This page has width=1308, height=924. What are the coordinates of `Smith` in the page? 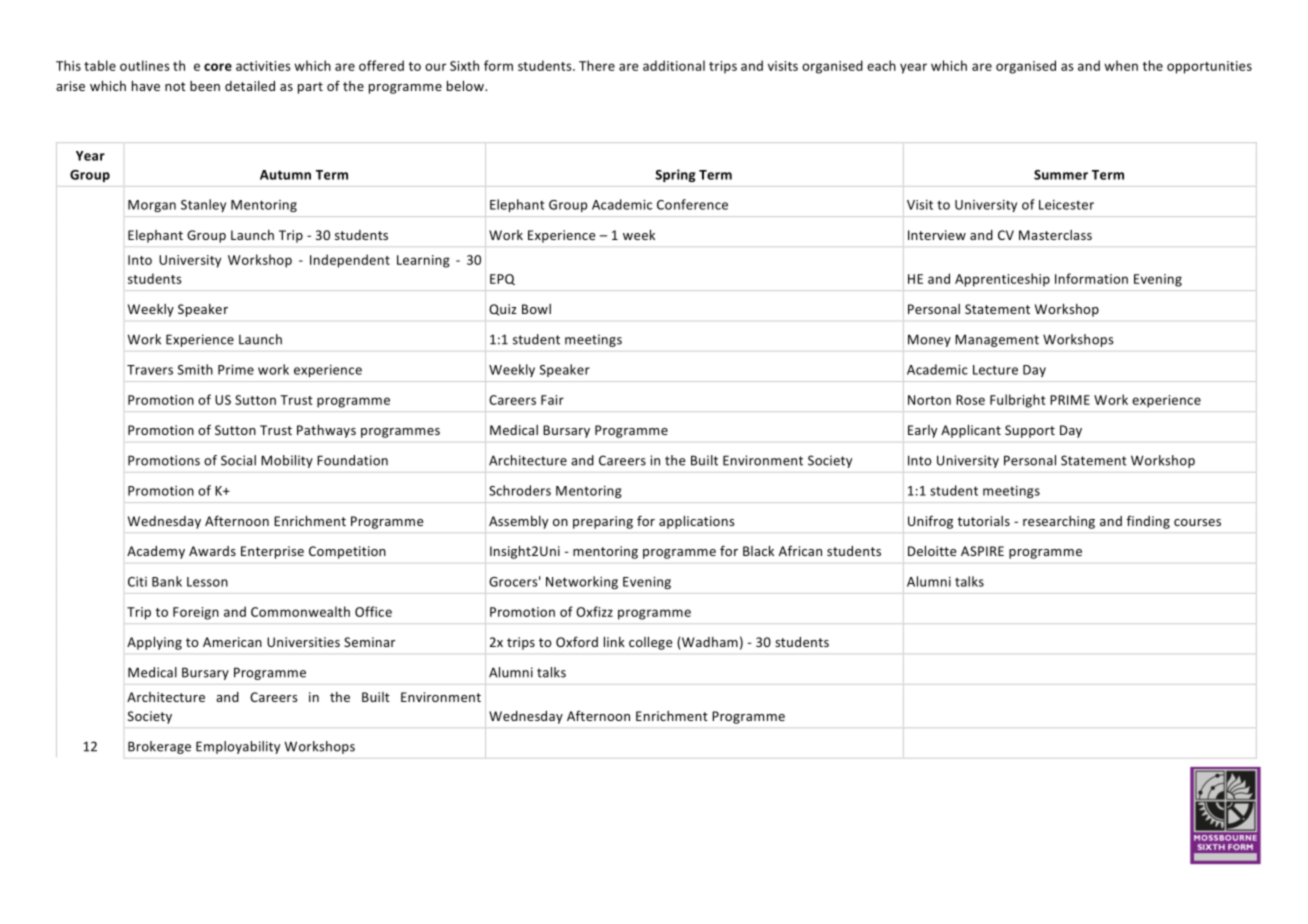 It's located at (195, 369).
